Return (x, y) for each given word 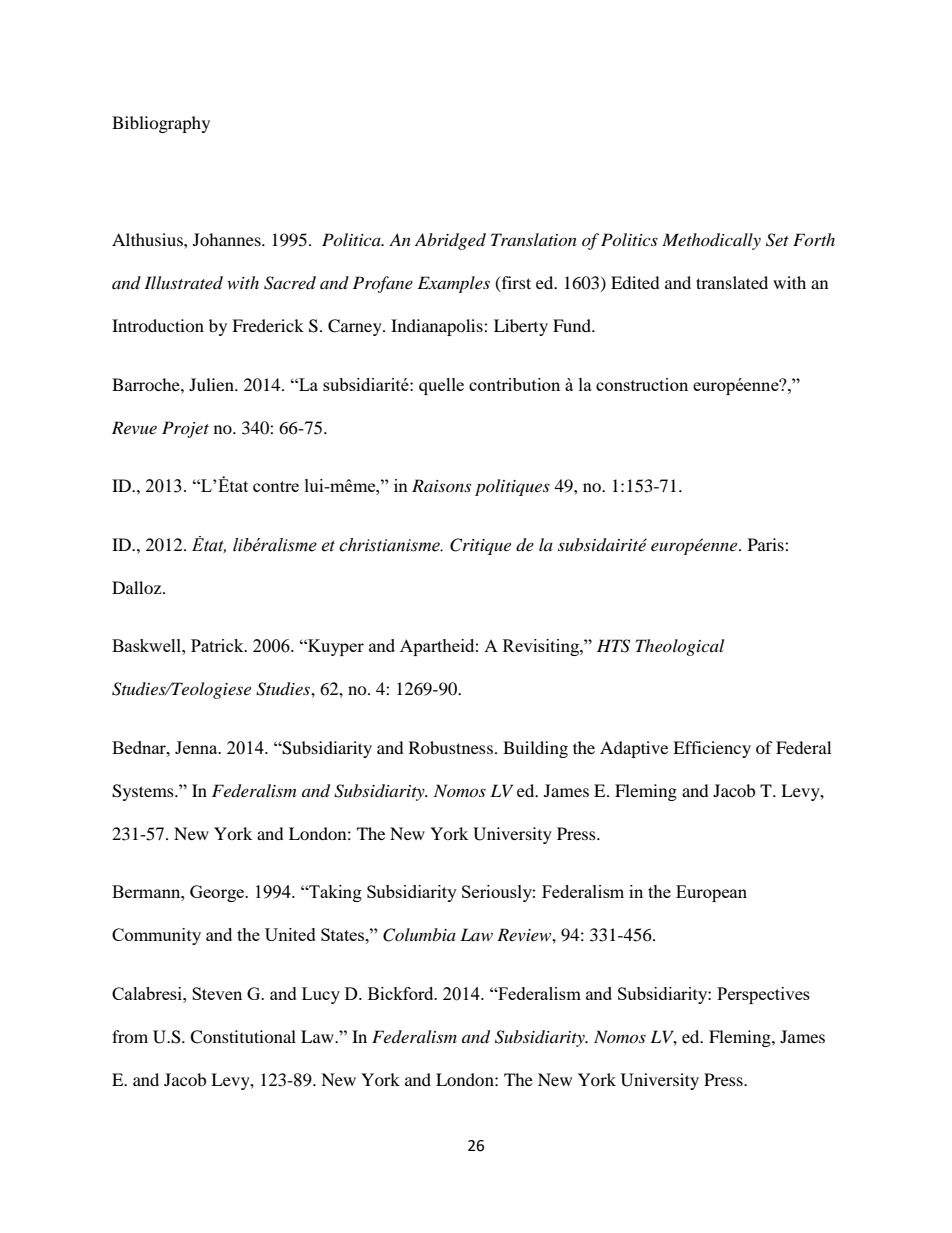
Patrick (218, 645)
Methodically (711, 241)
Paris (767, 544)
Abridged (450, 241)
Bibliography (161, 124)
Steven (217, 993)
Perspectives (763, 995)
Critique (480, 546)
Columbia (419, 935)
